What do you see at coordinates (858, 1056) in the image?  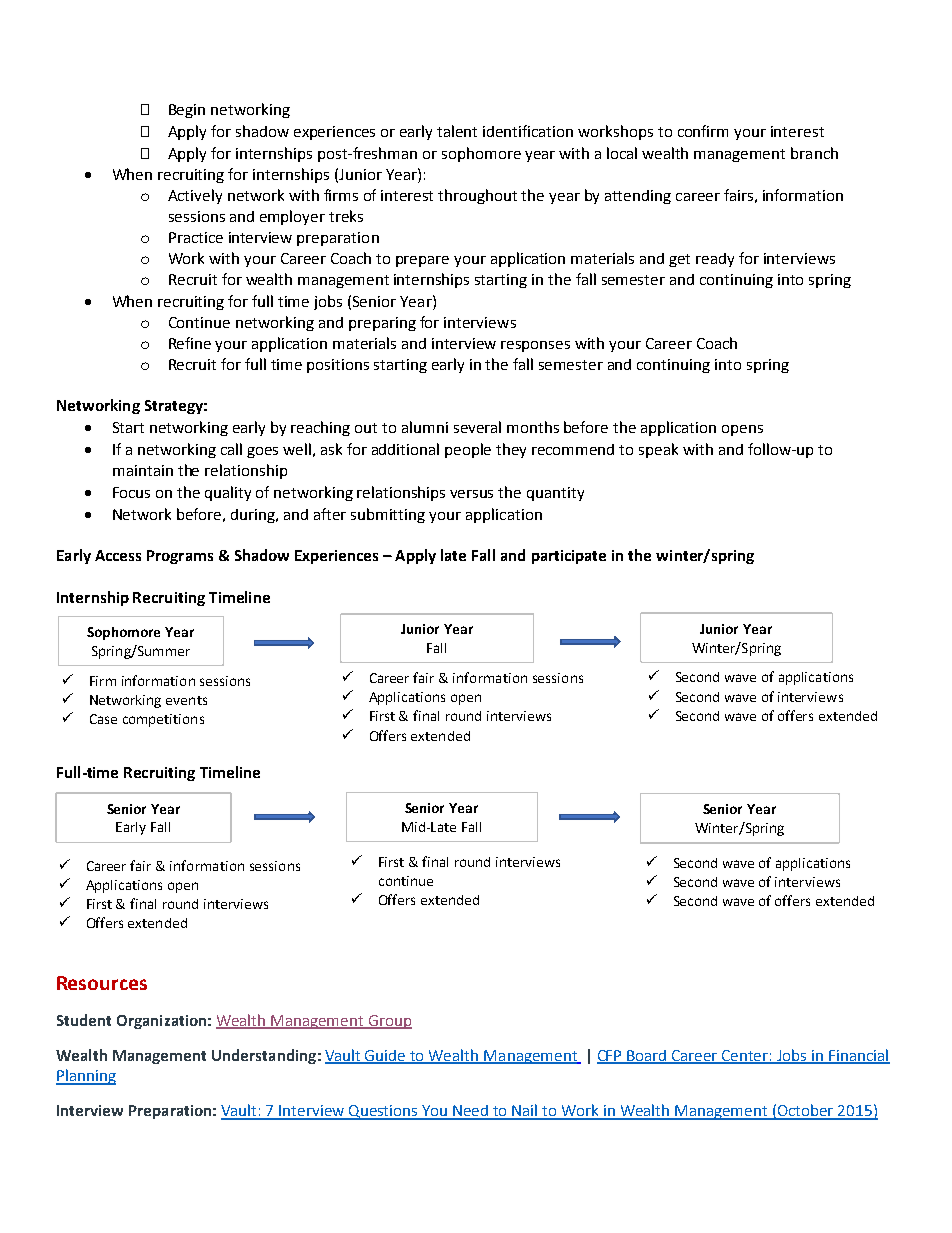 I see `Financial` at bounding box center [858, 1056].
